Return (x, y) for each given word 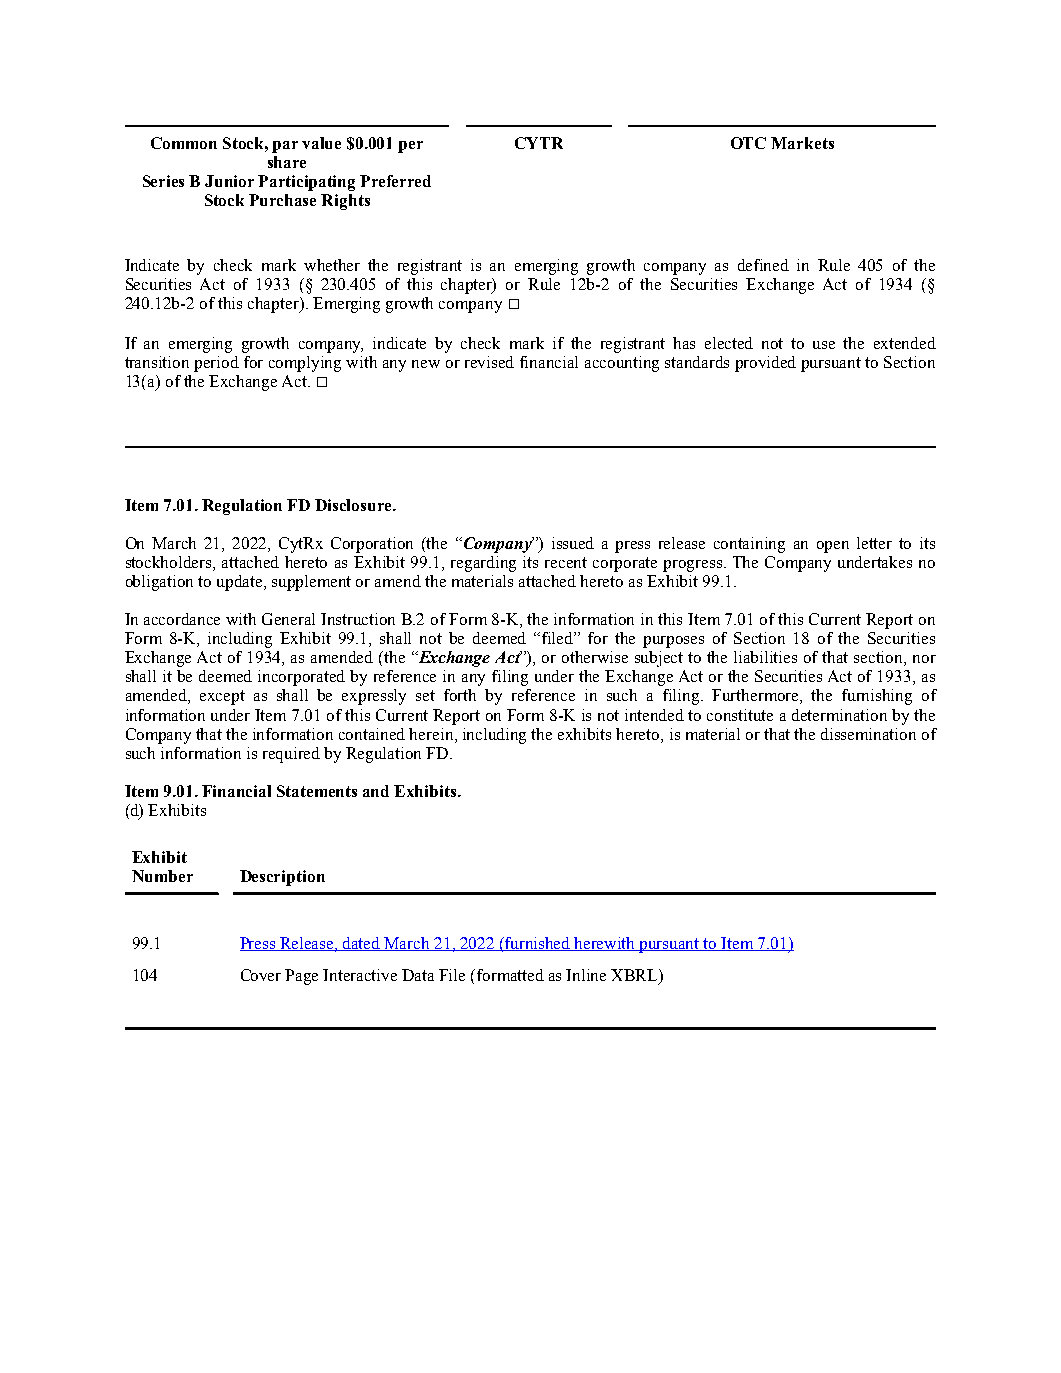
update (241, 583)
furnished (538, 944)
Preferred (395, 181)
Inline (586, 975)
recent (566, 562)
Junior (229, 181)
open (833, 547)
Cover (261, 975)
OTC (748, 143)
